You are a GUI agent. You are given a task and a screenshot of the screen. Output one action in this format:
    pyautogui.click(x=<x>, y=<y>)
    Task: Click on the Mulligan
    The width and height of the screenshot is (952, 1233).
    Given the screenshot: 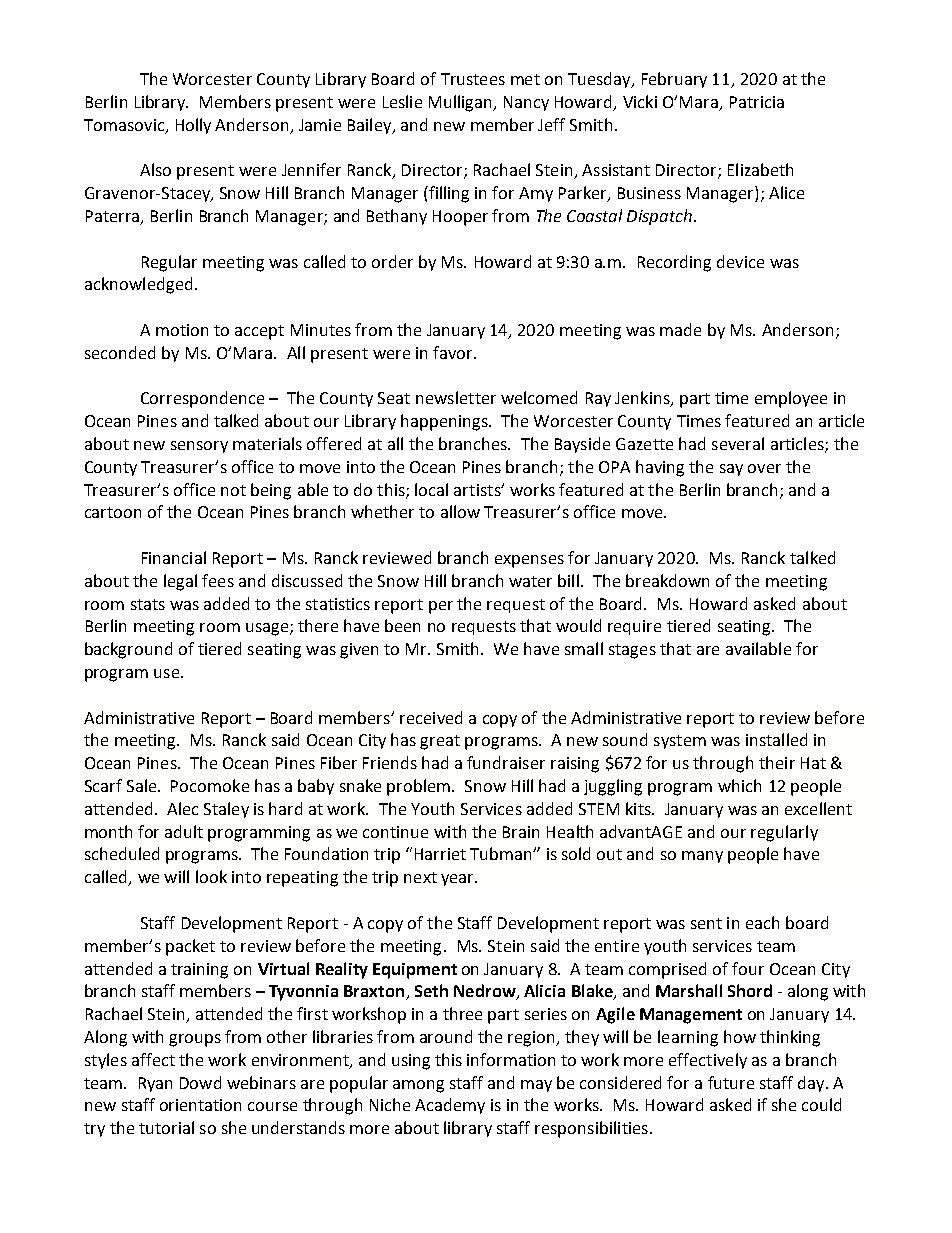 What is the action you would take?
    pyautogui.click(x=461, y=103)
